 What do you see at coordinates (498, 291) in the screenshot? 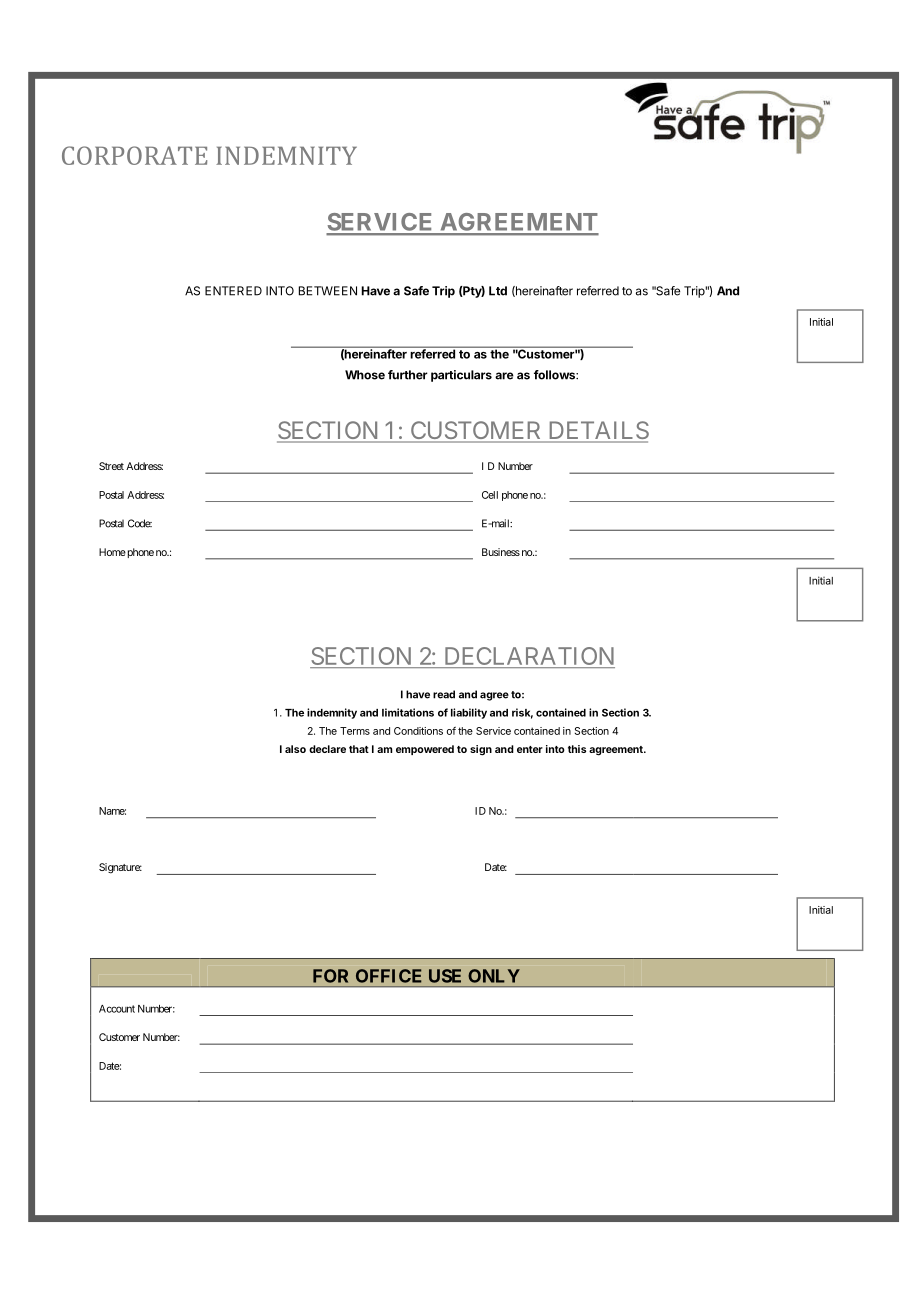
I see `Ltd` at bounding box center [498, 291].
